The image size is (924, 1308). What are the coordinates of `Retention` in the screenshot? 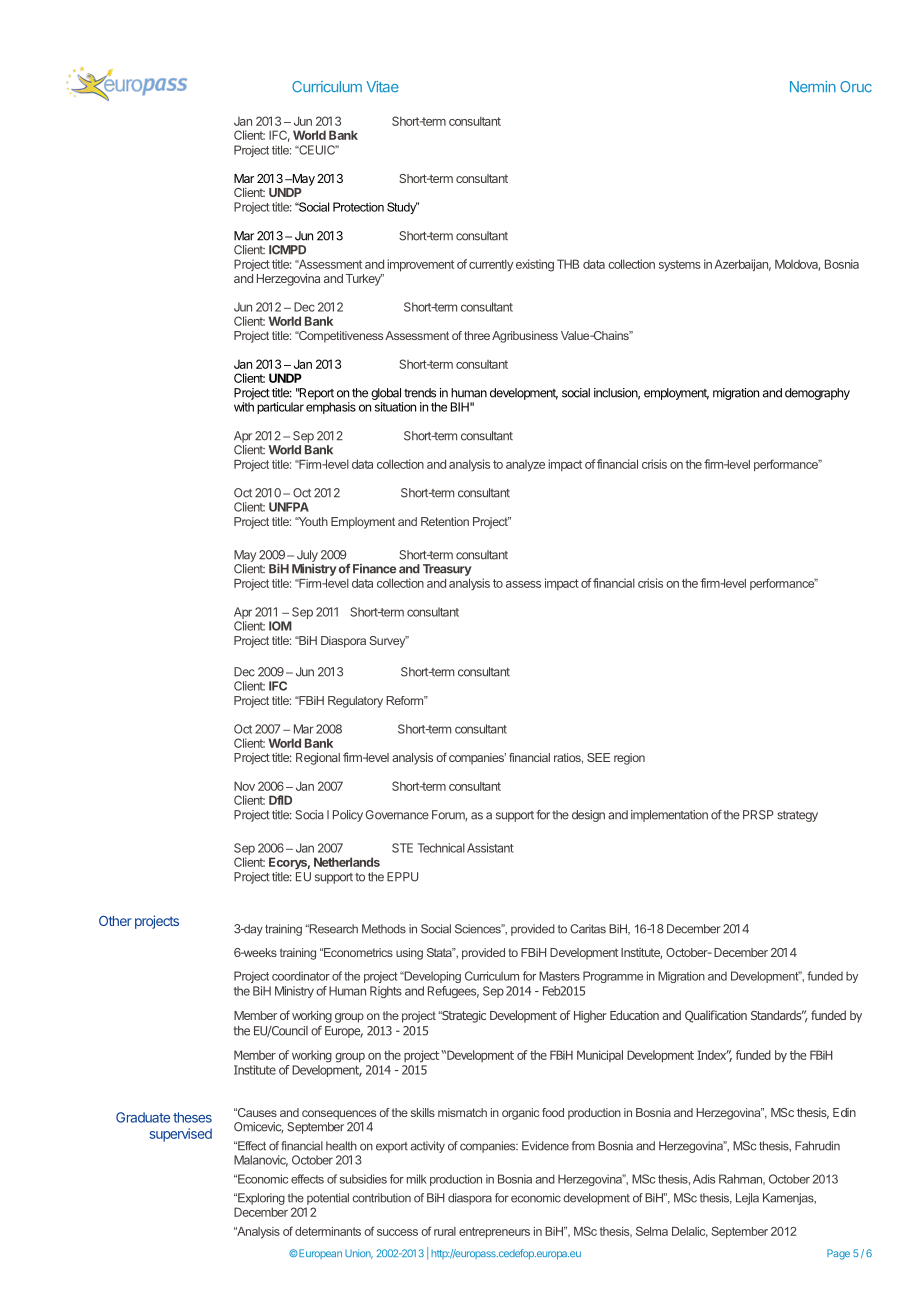 It's located at (445, 521).
